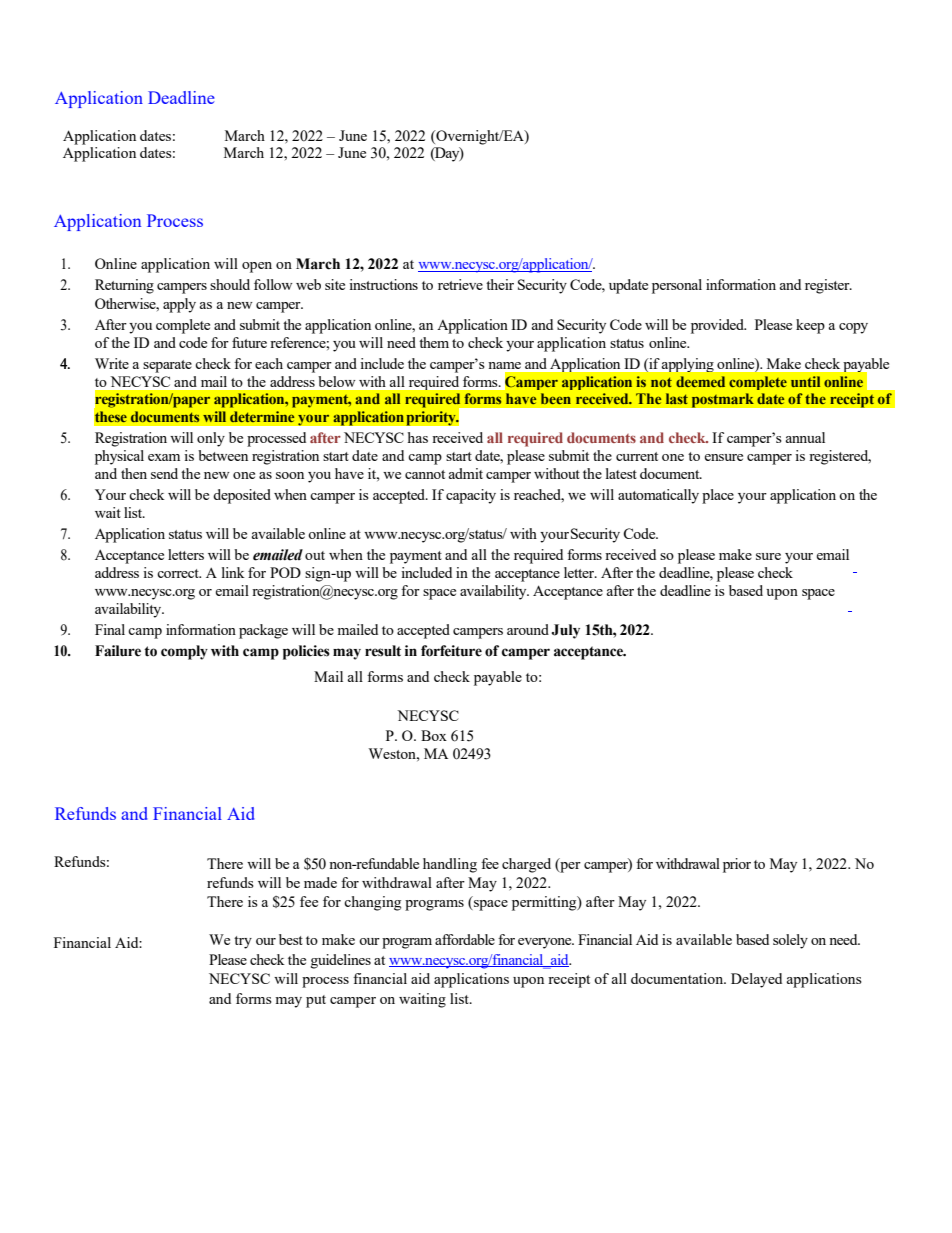  Describe the element at coordinates (805, 437) in the page. I see `annual` at that location.
